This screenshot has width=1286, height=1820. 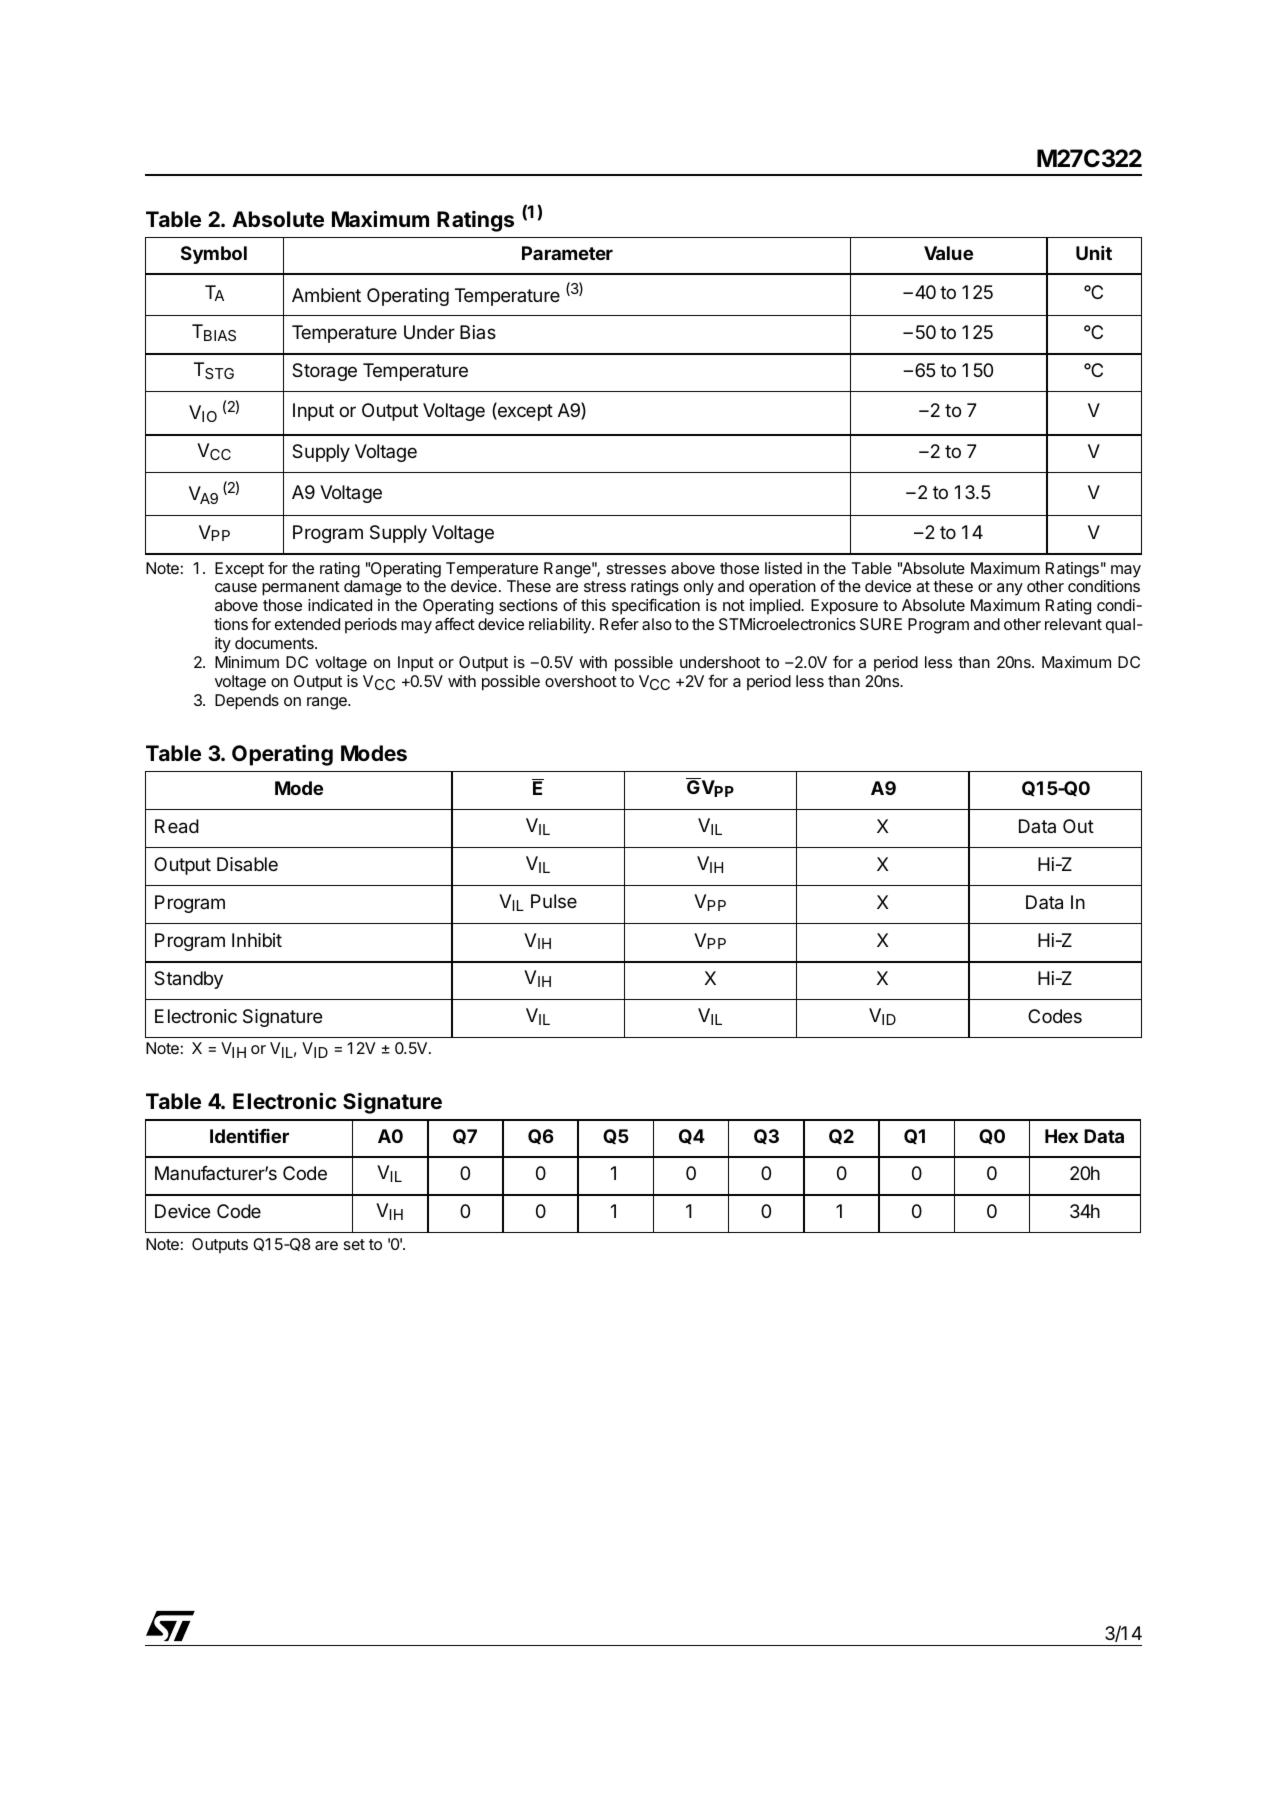 What do you see at coordinates (1010, 589) in the screenshot?
I see `any` at bounding box center [1010, 589].
